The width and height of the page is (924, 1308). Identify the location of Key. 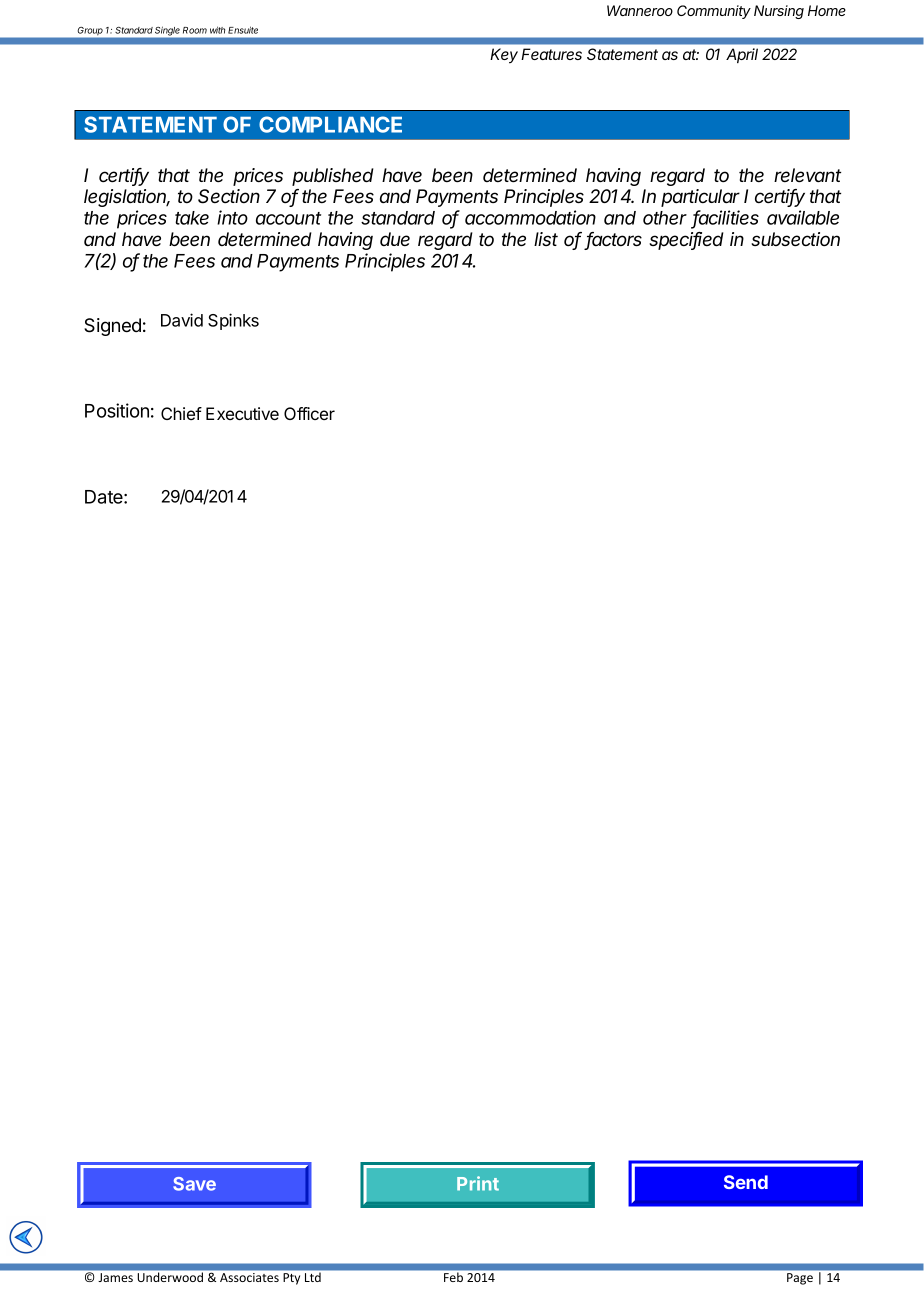
(504, 56).
